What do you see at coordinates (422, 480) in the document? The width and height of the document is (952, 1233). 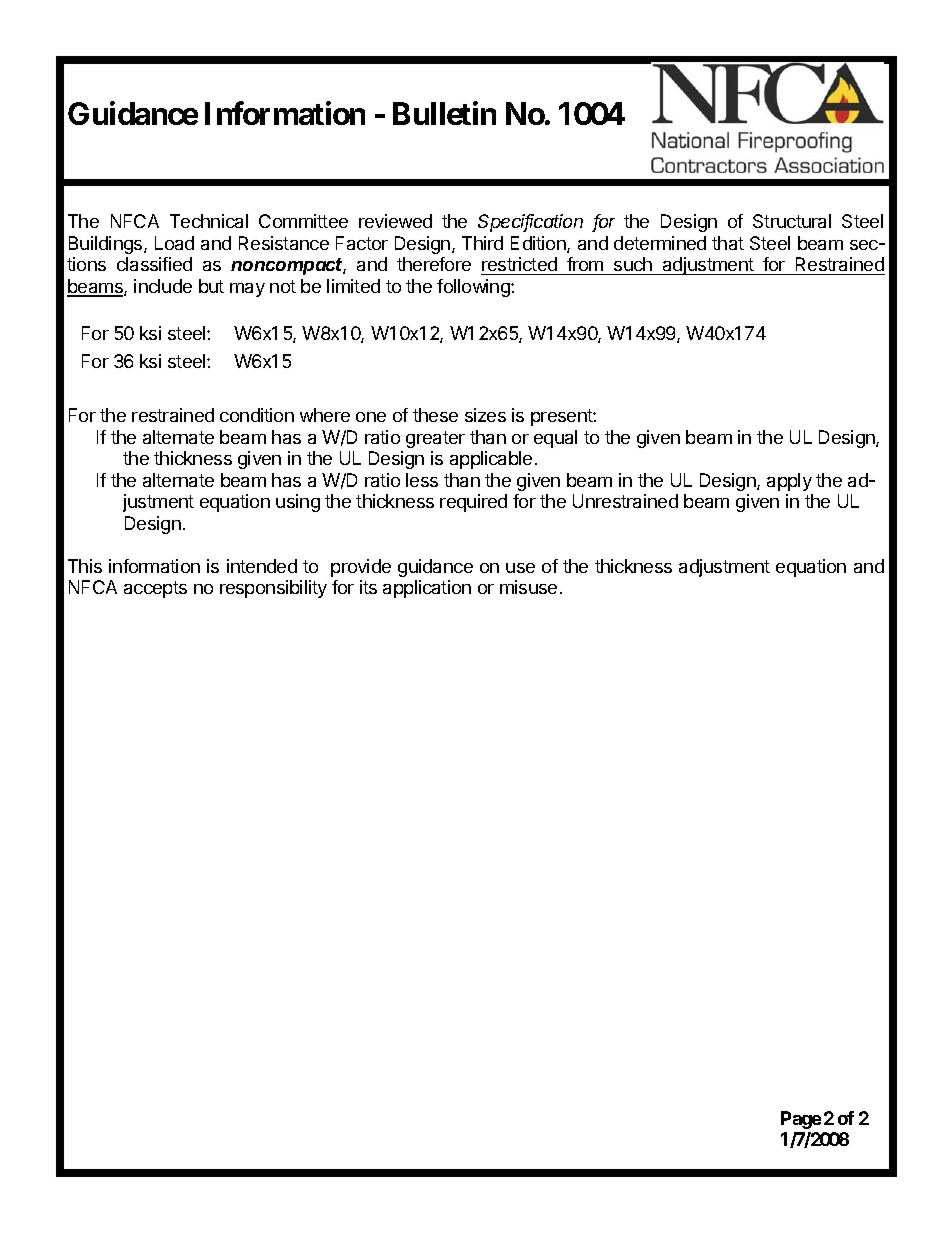 I see `less` at bounding box center [422, 480].
